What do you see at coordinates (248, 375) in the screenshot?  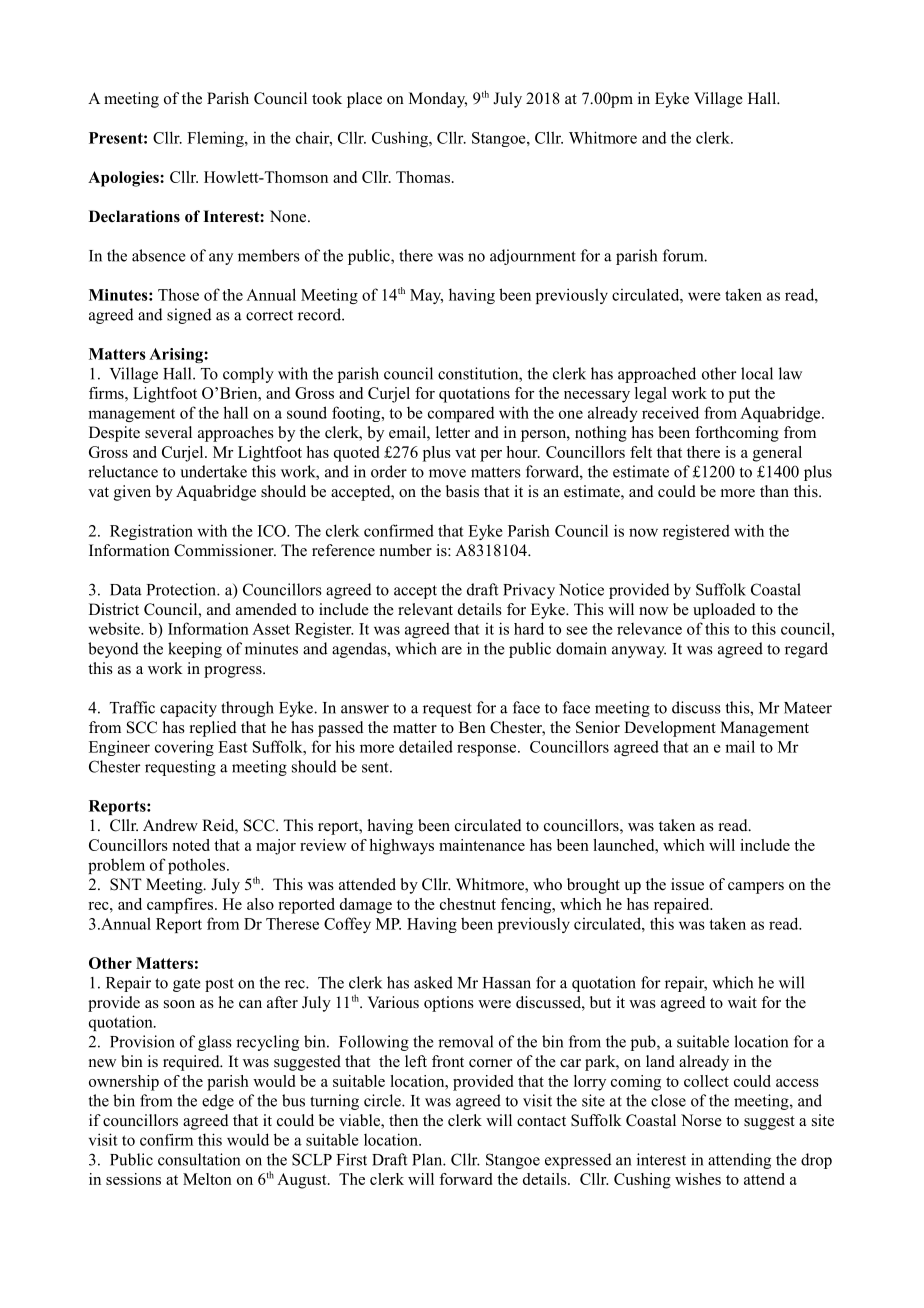 I see `comply` at bounding box center [248, 375].
